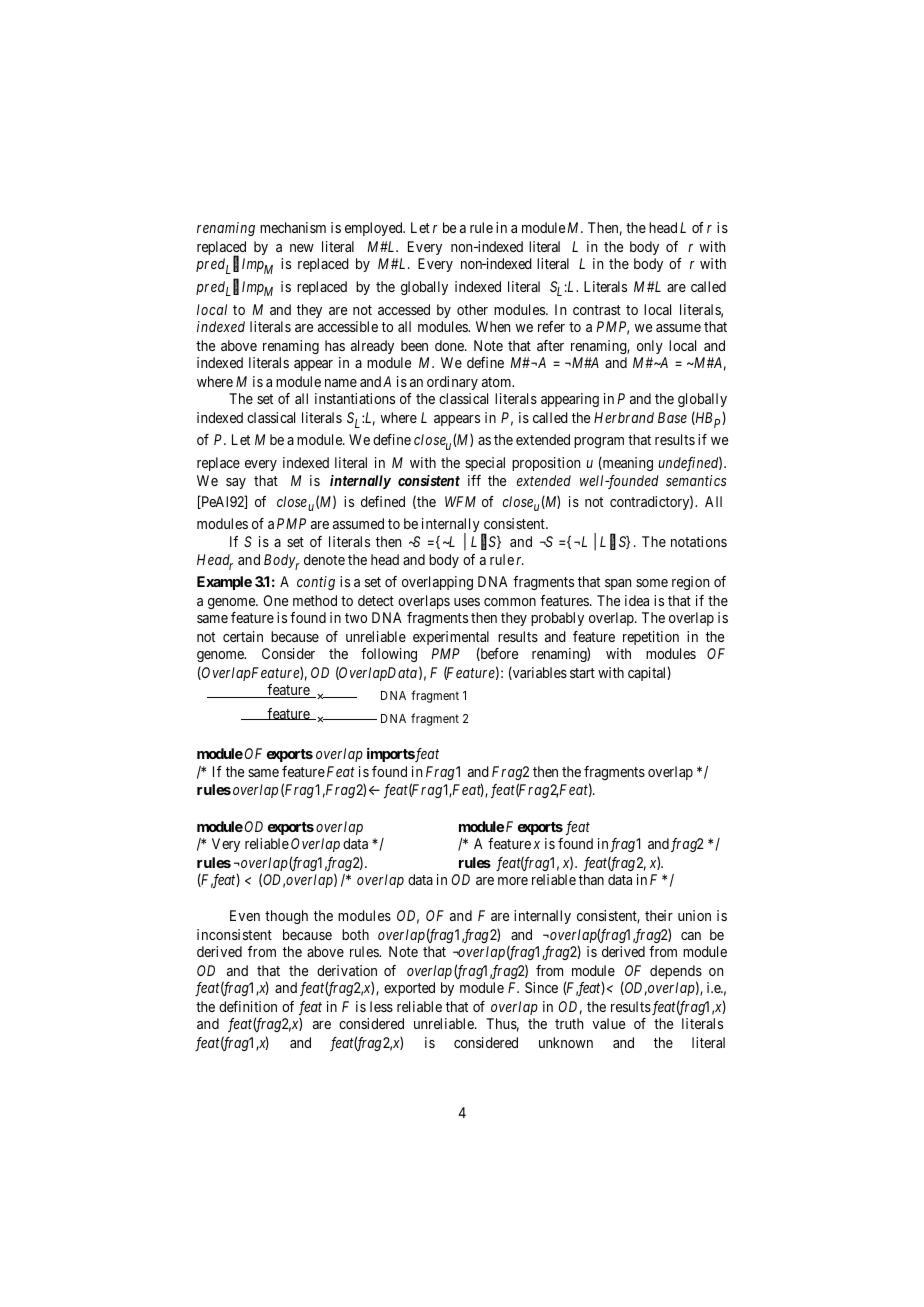 The image size is (924, 1307). I want to click on contrast, so click(597, 310).
